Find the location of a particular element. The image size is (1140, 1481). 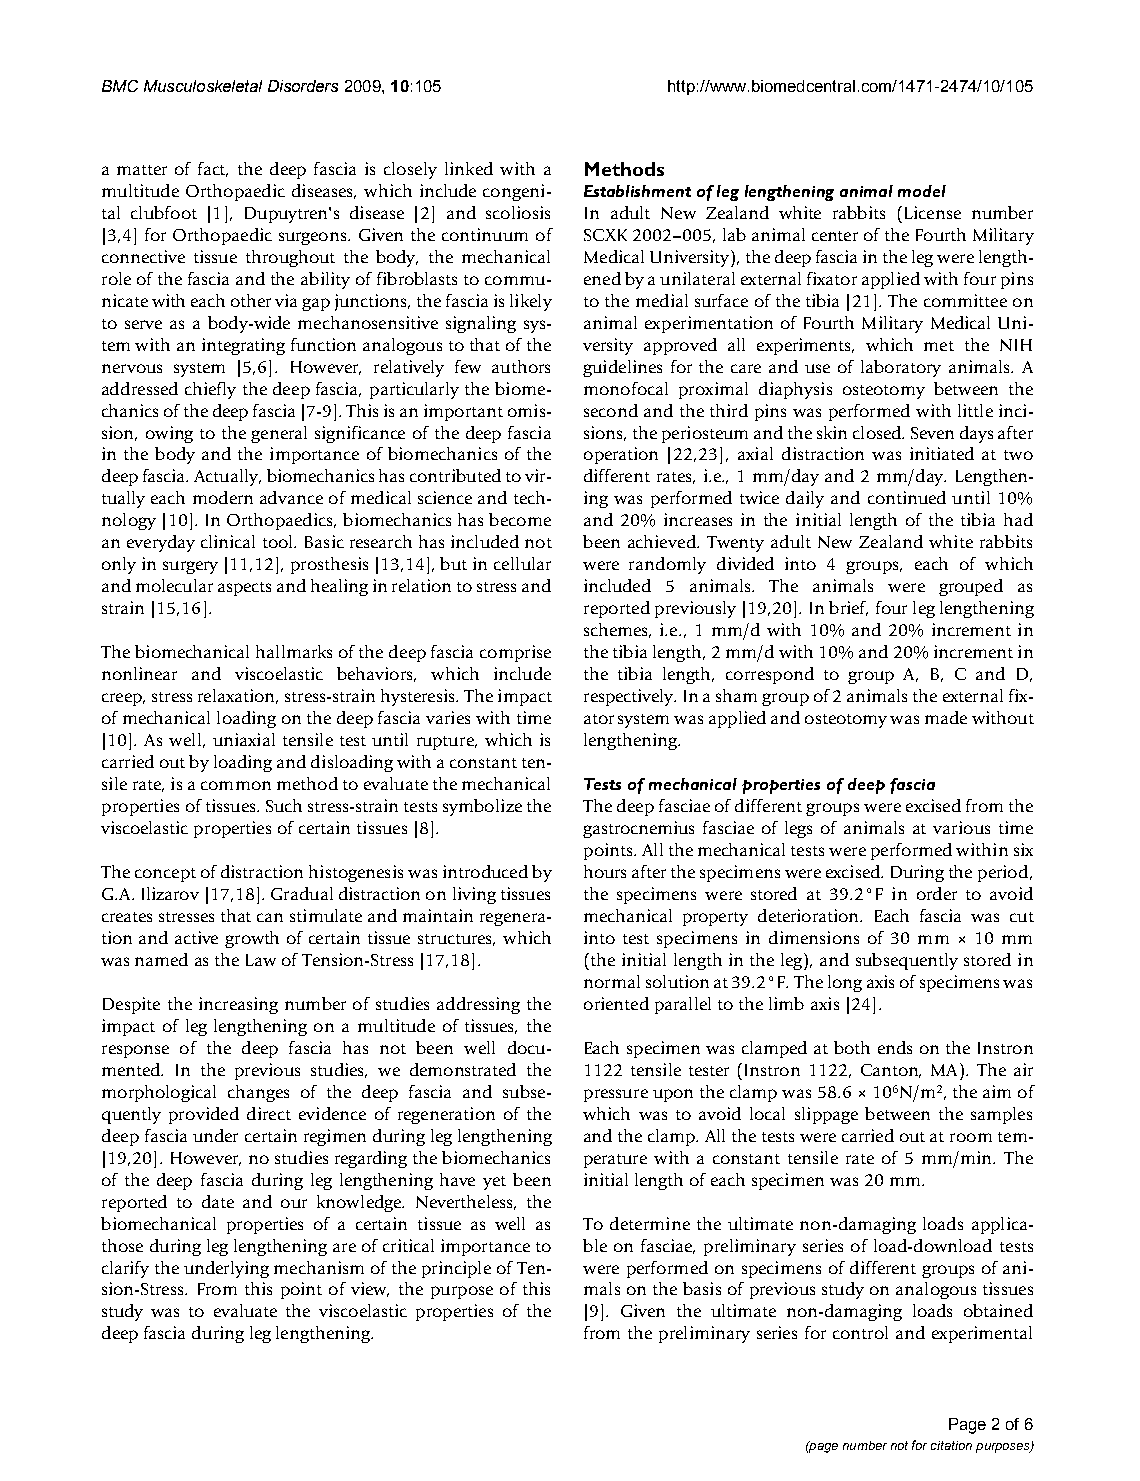

model is located at coordinates (922, 191).
